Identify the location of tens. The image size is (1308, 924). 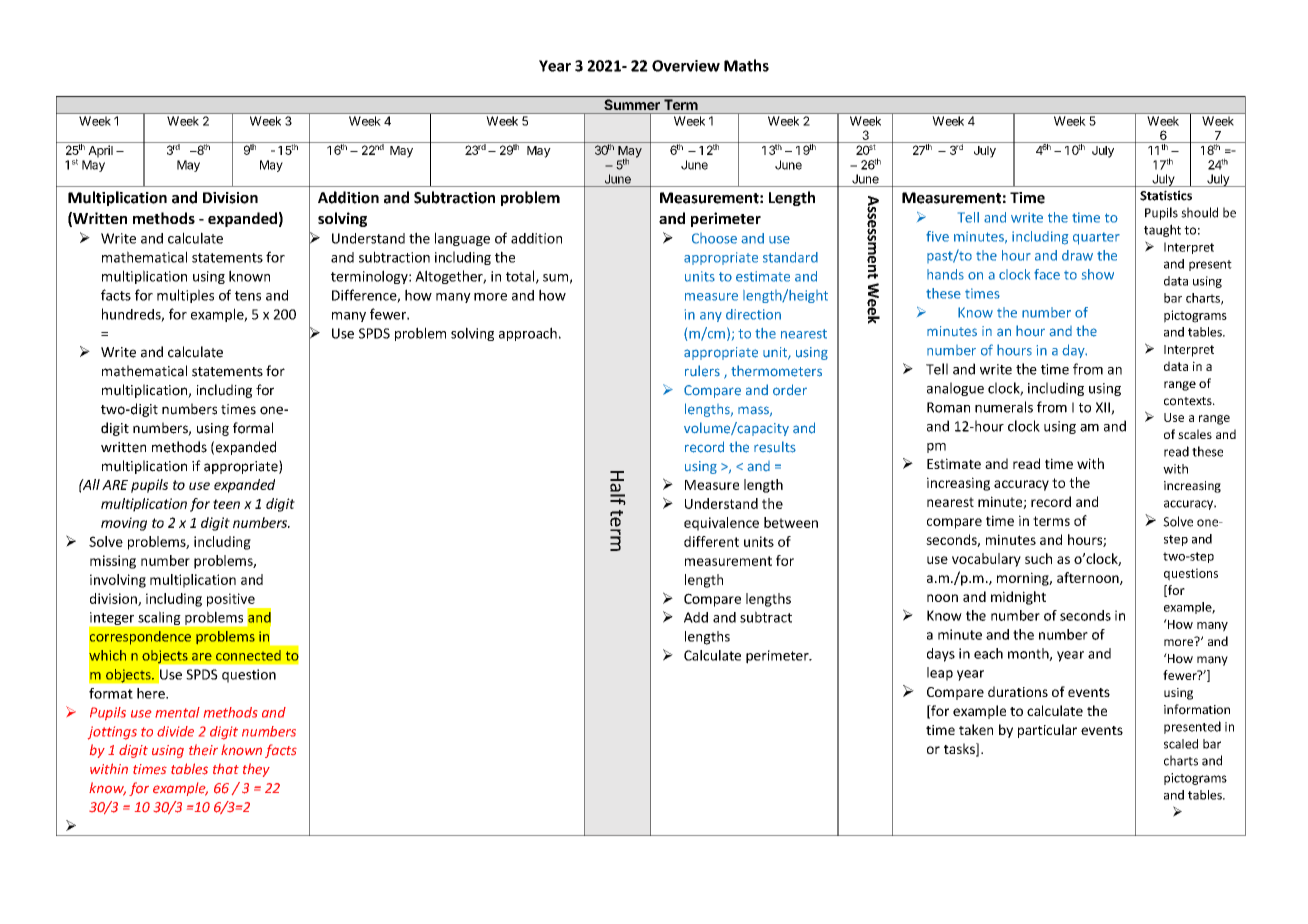
(248, 296).
